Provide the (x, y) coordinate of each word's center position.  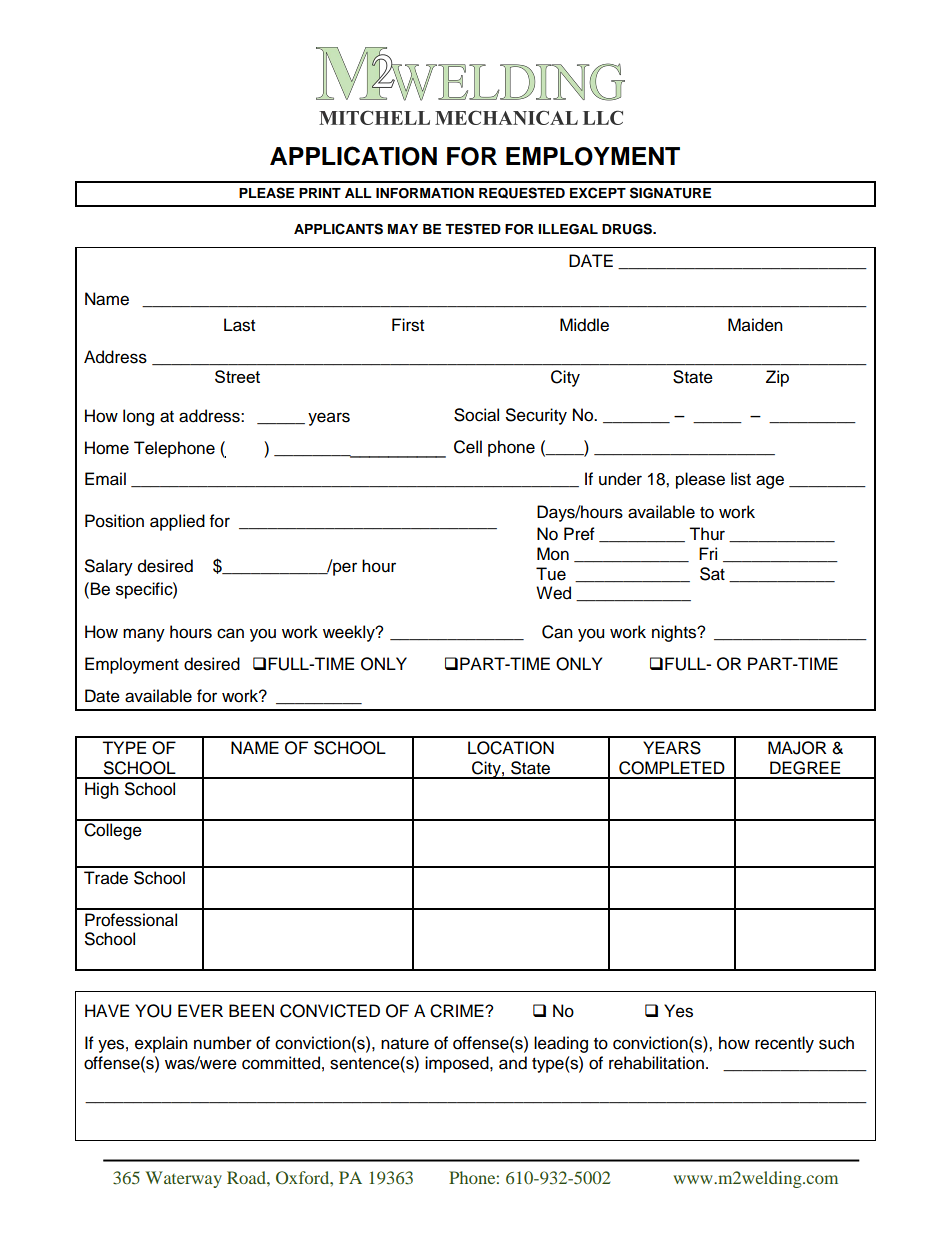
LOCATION (511, 748)
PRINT (320, 193)
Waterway (183, 1179)
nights (675, 633)
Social (476, 415)
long (138, 417)
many (144, 635)
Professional (131, 920)
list (741, 479)
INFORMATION (425, 193)
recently (784, 1044)
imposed (458, 1064)
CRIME (458, 1011)
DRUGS (628, 229)
